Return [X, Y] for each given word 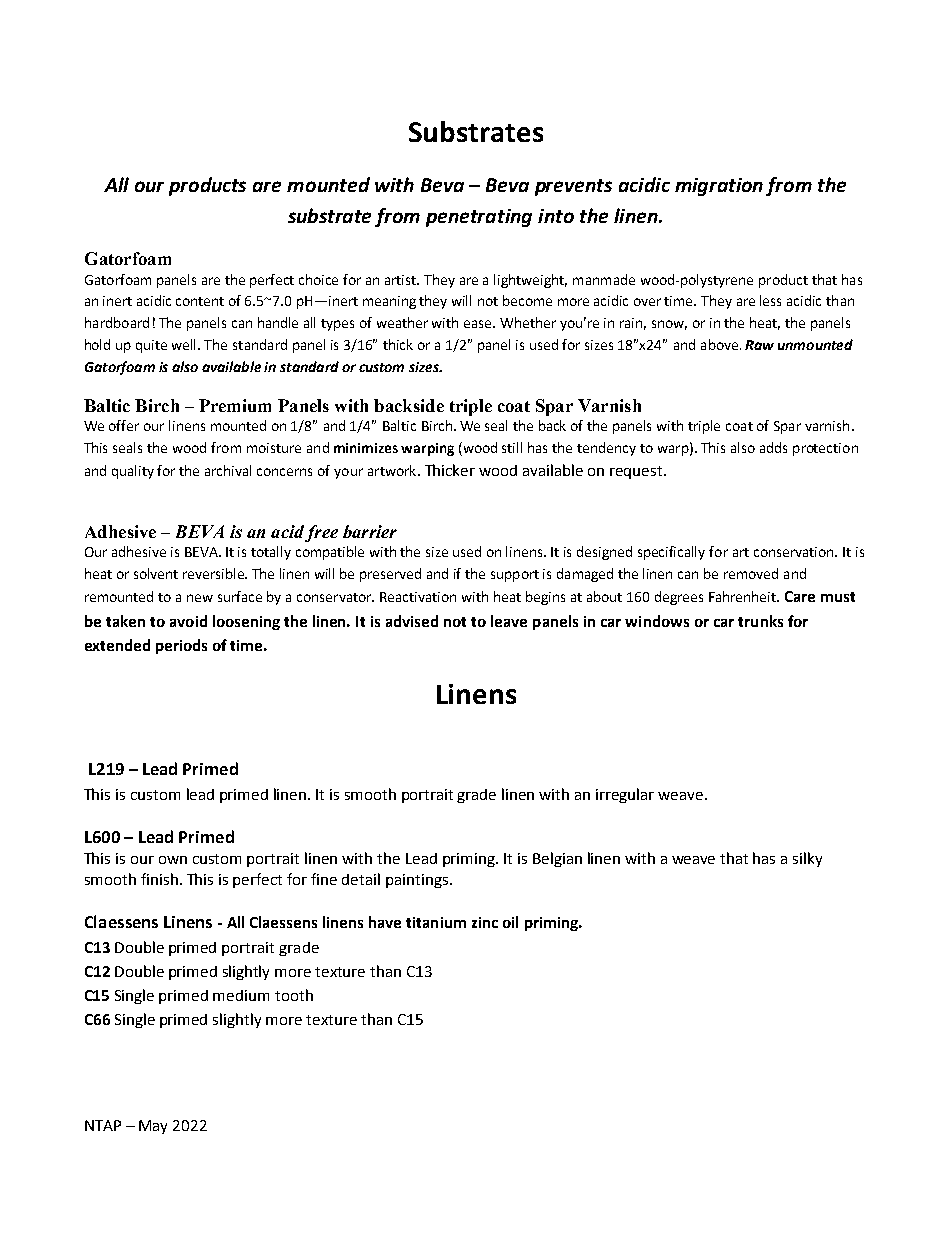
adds [773, 447]
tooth [294, 995]
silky [807, 859]
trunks [760, 621]
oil [510, 922]
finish [159, 879]
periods [181, 646]
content [200, 301]
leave [509, 621]
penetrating [479, 218]
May [153, 1127]
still [512, 447]
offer [124, 425]
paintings [417, 881]
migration [719, 187]
